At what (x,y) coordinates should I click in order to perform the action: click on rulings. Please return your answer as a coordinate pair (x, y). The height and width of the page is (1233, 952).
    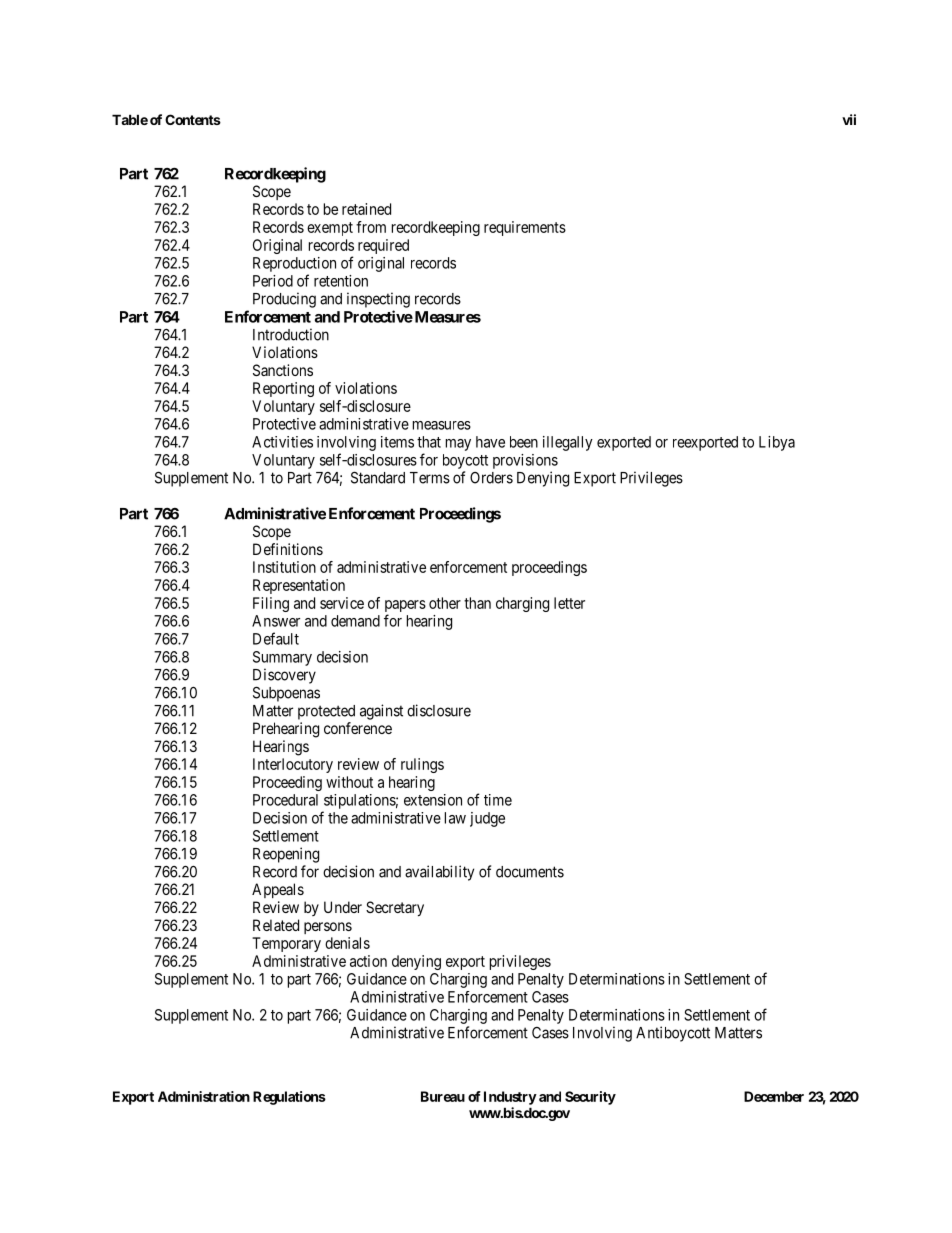
    Looking at the image, I should click on (422, 765).
